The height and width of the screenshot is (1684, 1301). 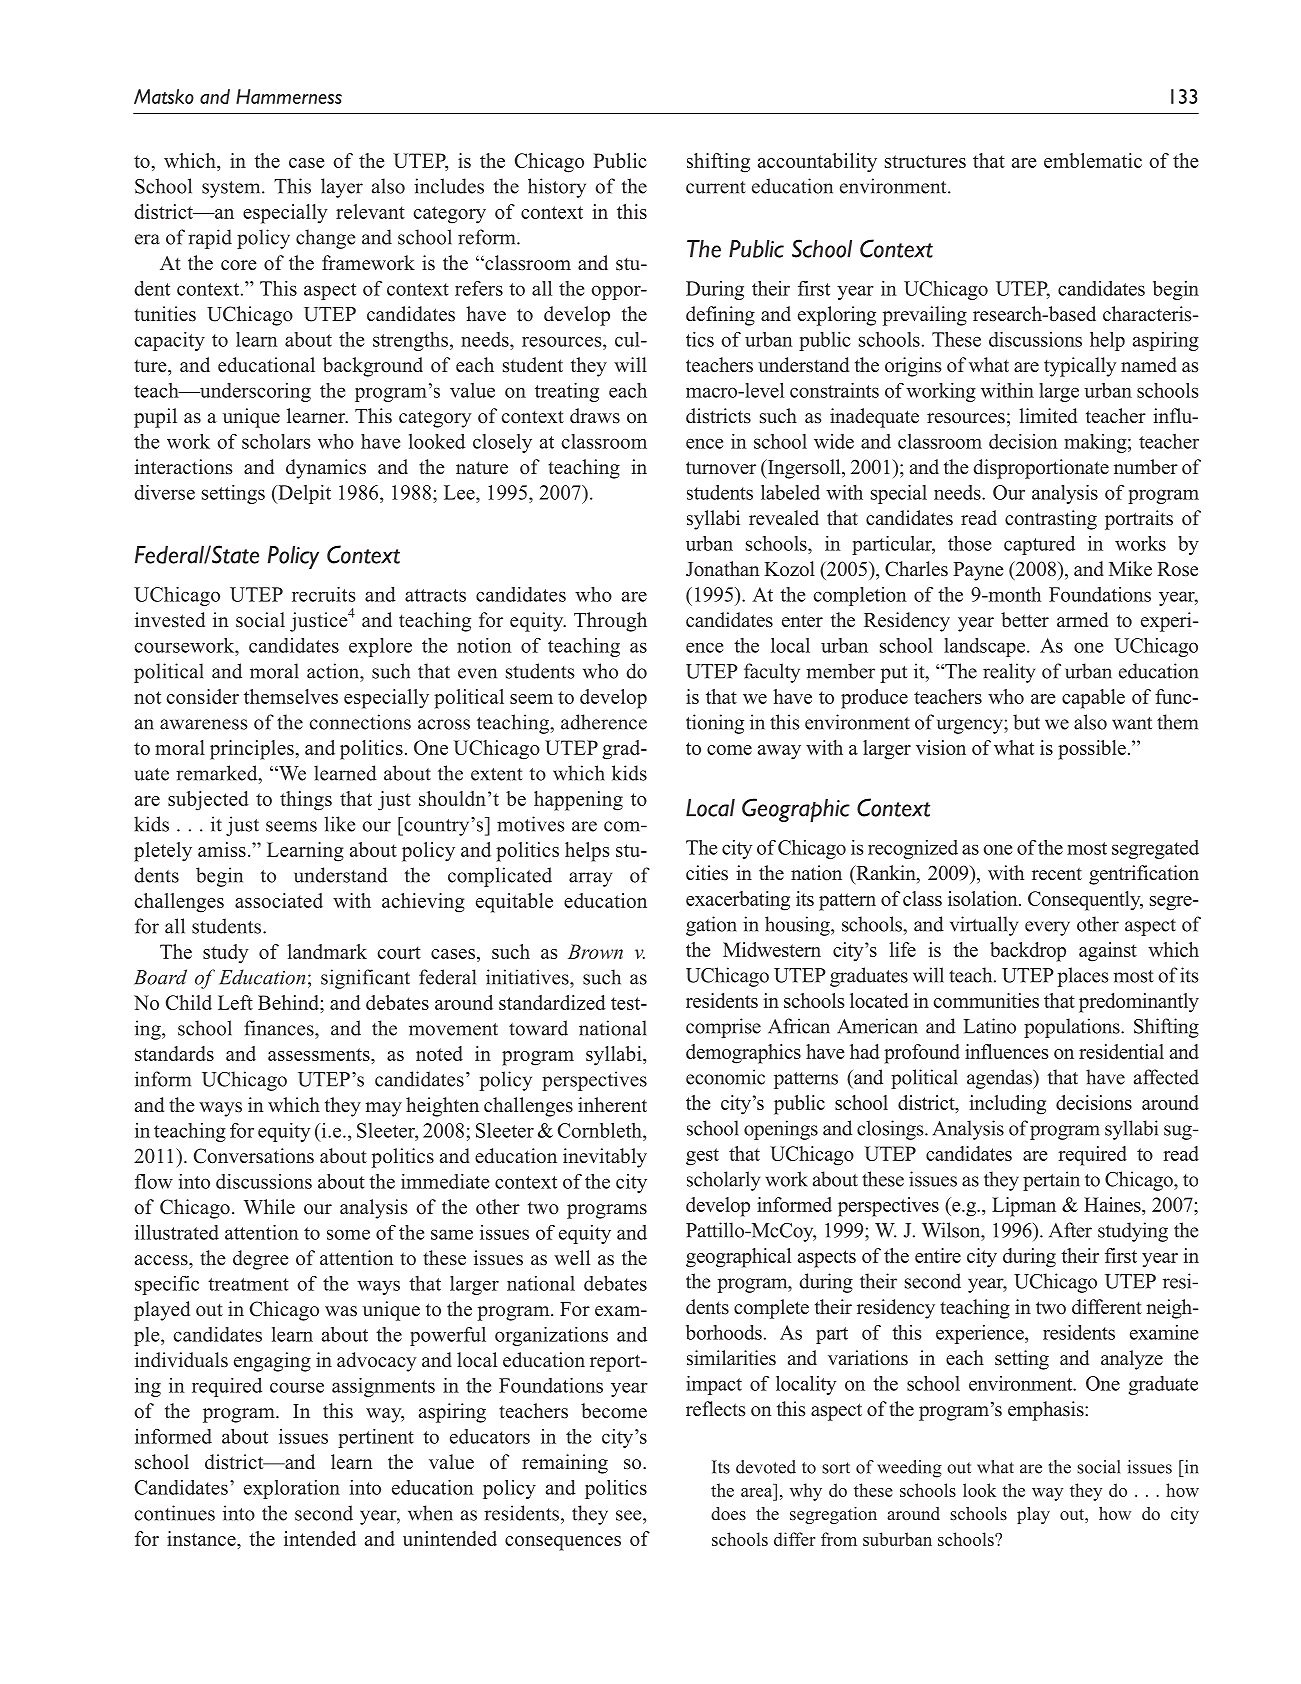 I want to click on Conversations, so click(x=254, y=1156).
